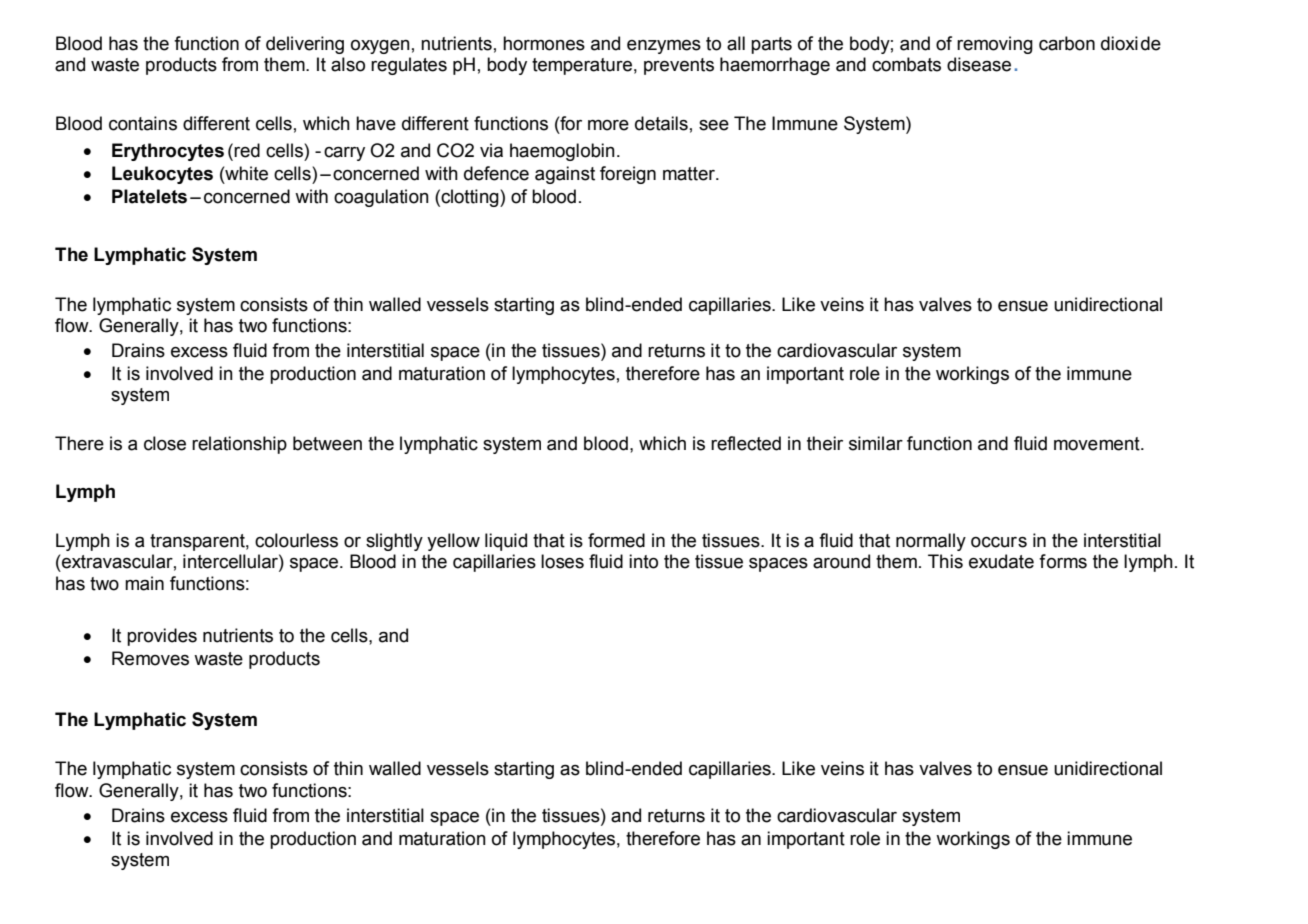 The height and width of the screenshot is (924, 1308). What do you see at coordinates (305, 45) in the screenshot?
I see `delivering` at bounding box center [305, 45].
